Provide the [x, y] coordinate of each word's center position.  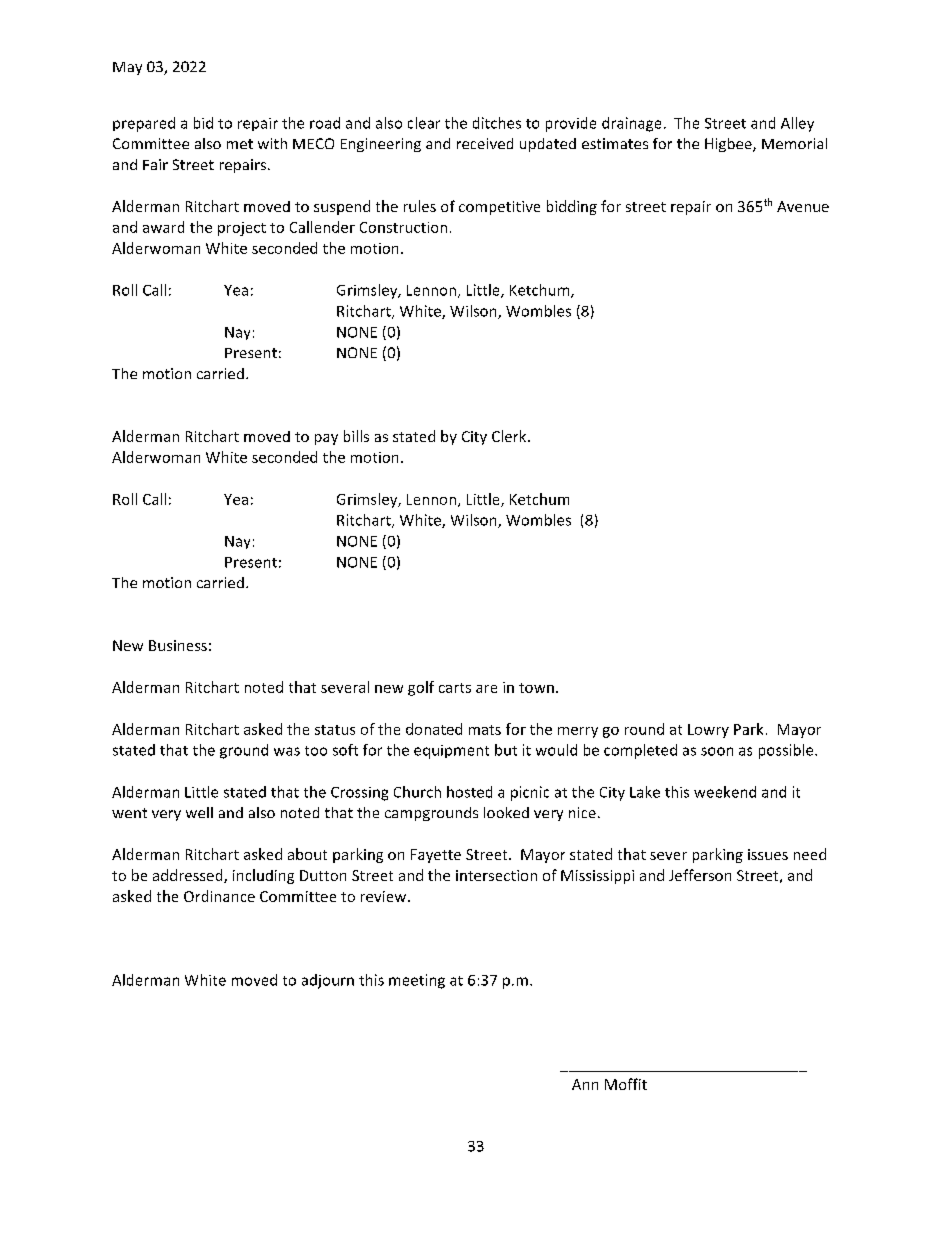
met [240, 144]
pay [326, 439]
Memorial [794, 143]
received [485, 143]
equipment [451, 752]
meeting [417, 981]
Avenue [803, 206]
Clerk [510, 436]
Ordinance [219, 896]
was [287, 751]
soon [717, 751]
